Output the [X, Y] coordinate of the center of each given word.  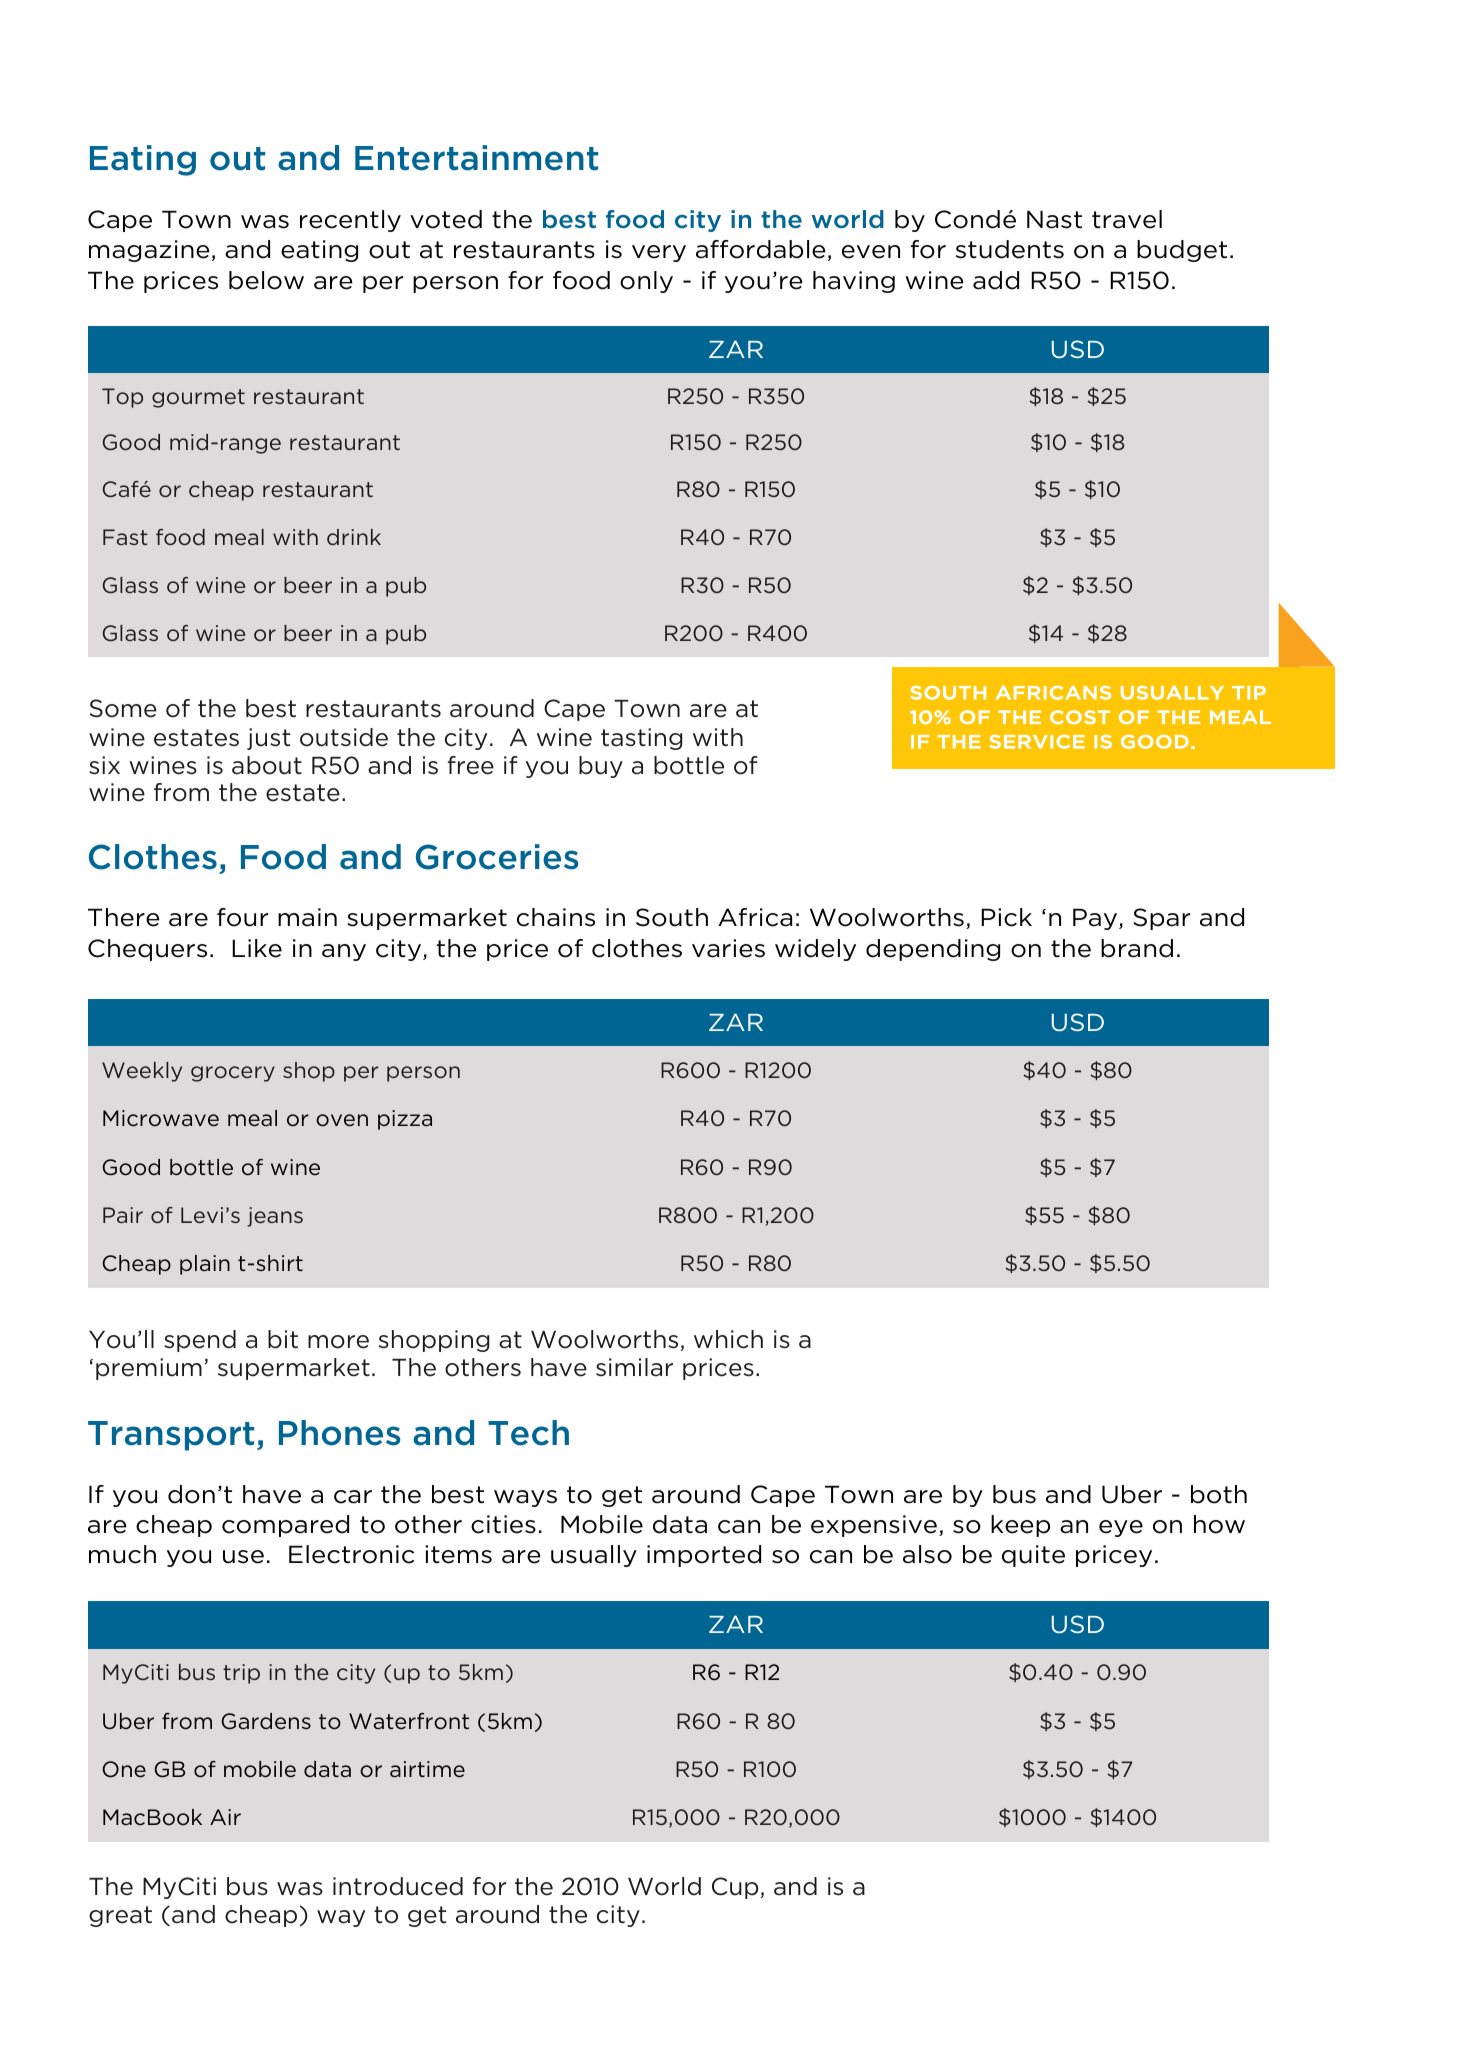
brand [1137, 948]
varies [728, 948]
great [120, 1916]
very [659, 253]
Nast [1054, 219]
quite [1033, 1556]
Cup [736, 1888]
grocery [233, 1074]
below [266, 280]
